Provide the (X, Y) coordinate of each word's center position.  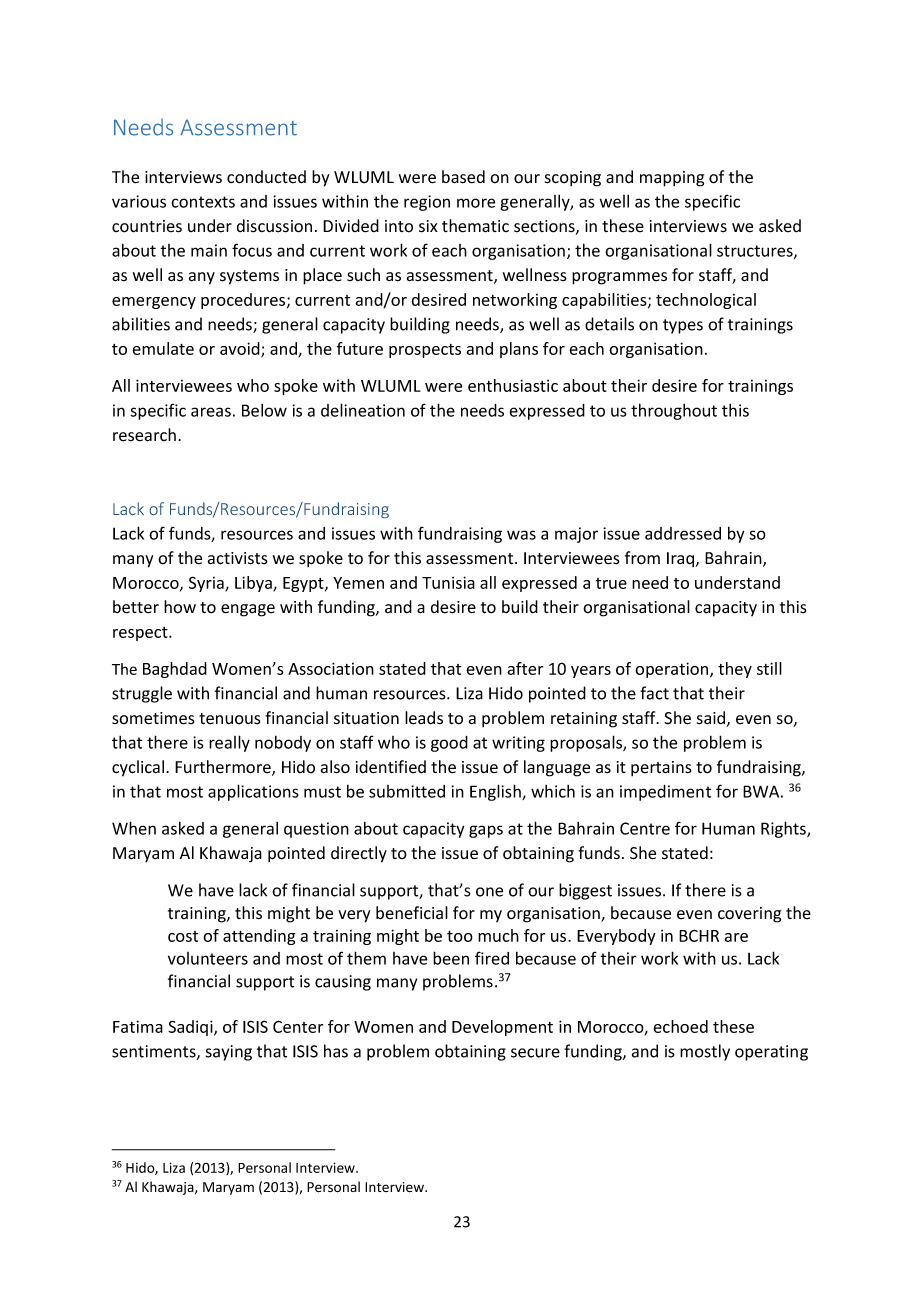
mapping (672, 179)
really (229, 743)
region (427, 203)
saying (229, 1053)
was (521, 535)
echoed (680, 1026)
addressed (683, 533)
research (144, 435)
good (449, 744)
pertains (661, 768)
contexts (203, 202)
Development (502, 1028)
